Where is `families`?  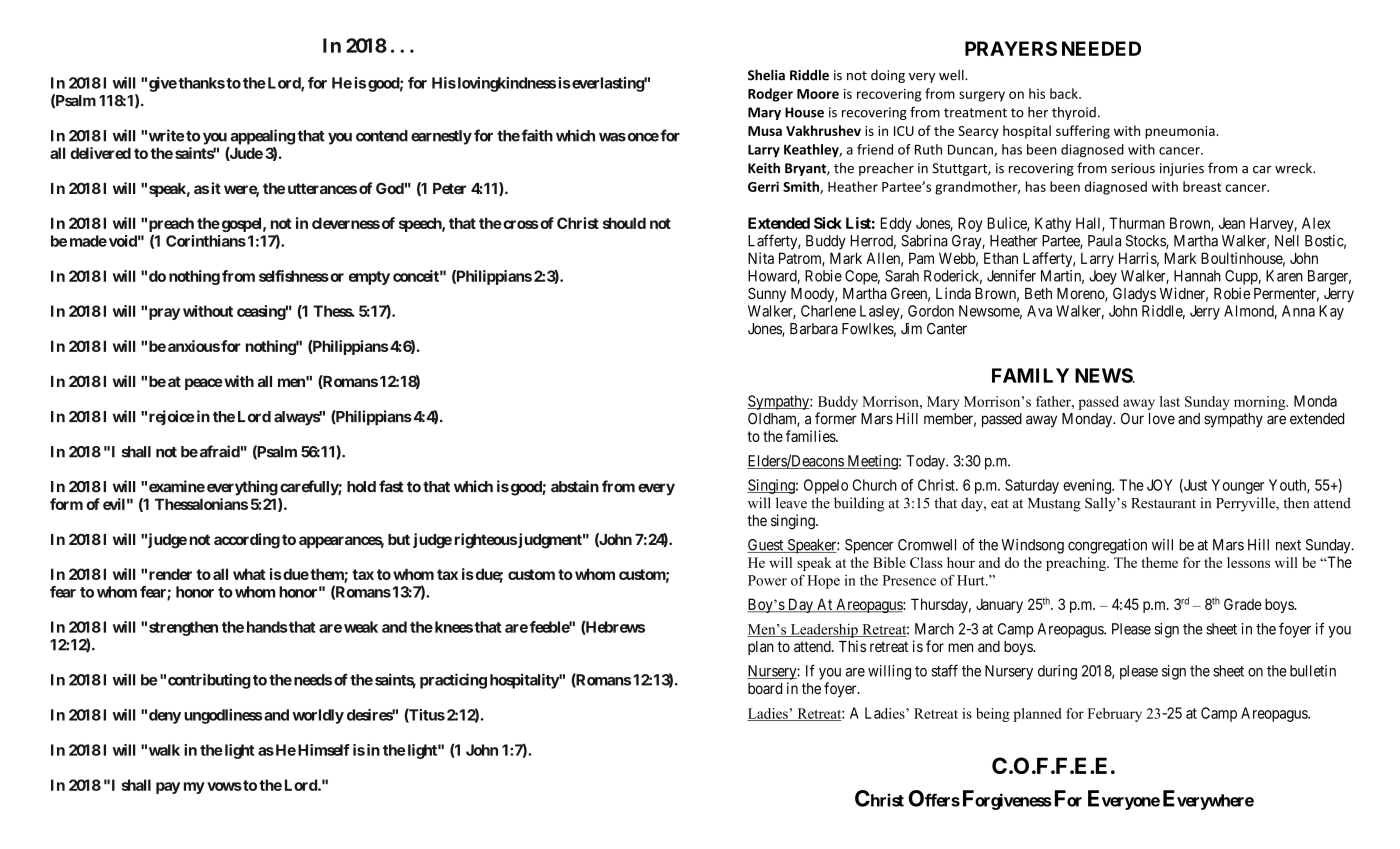
families is located at coordinates (811, 436).
